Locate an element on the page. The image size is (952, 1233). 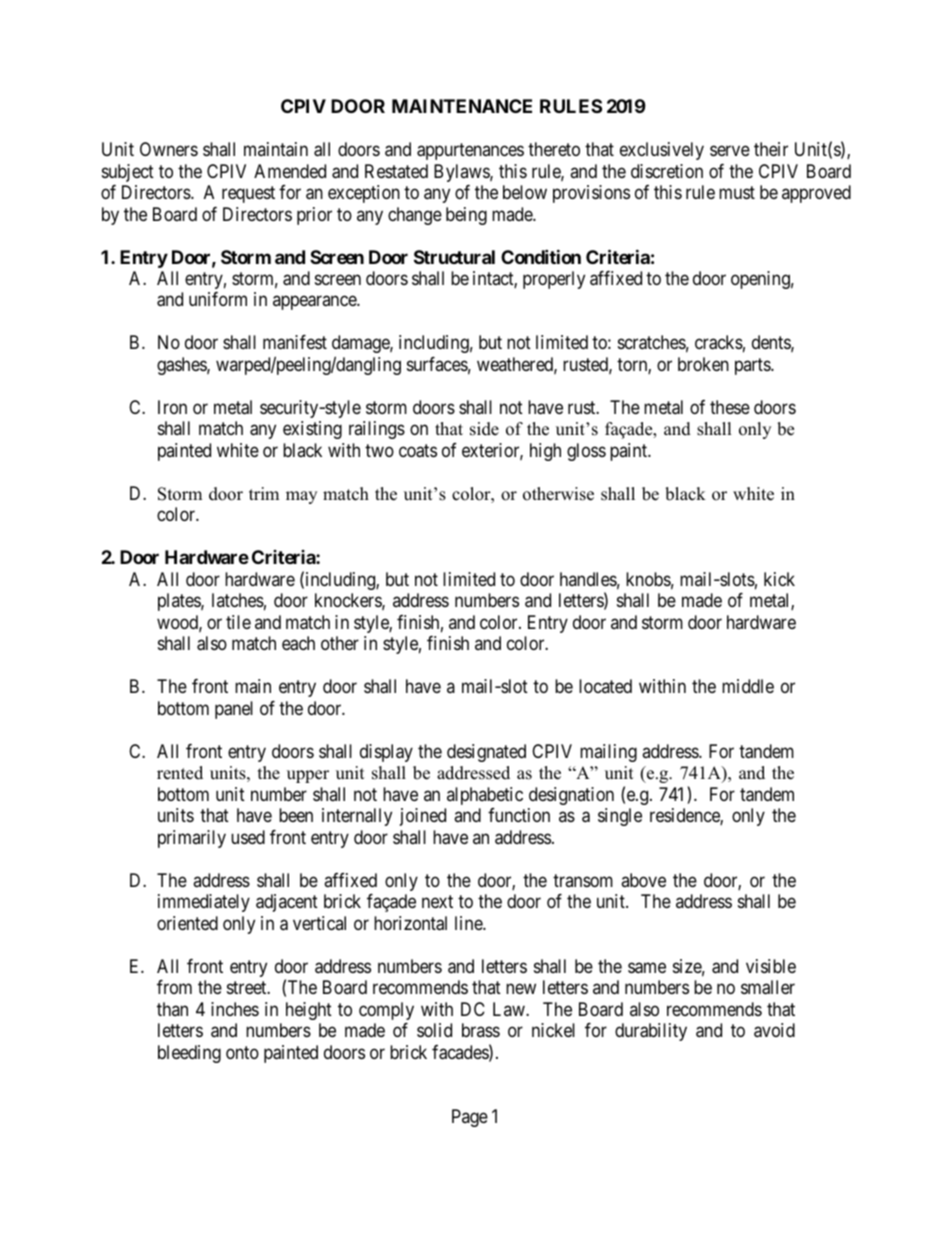
request is located at coordinates (248, 194).
